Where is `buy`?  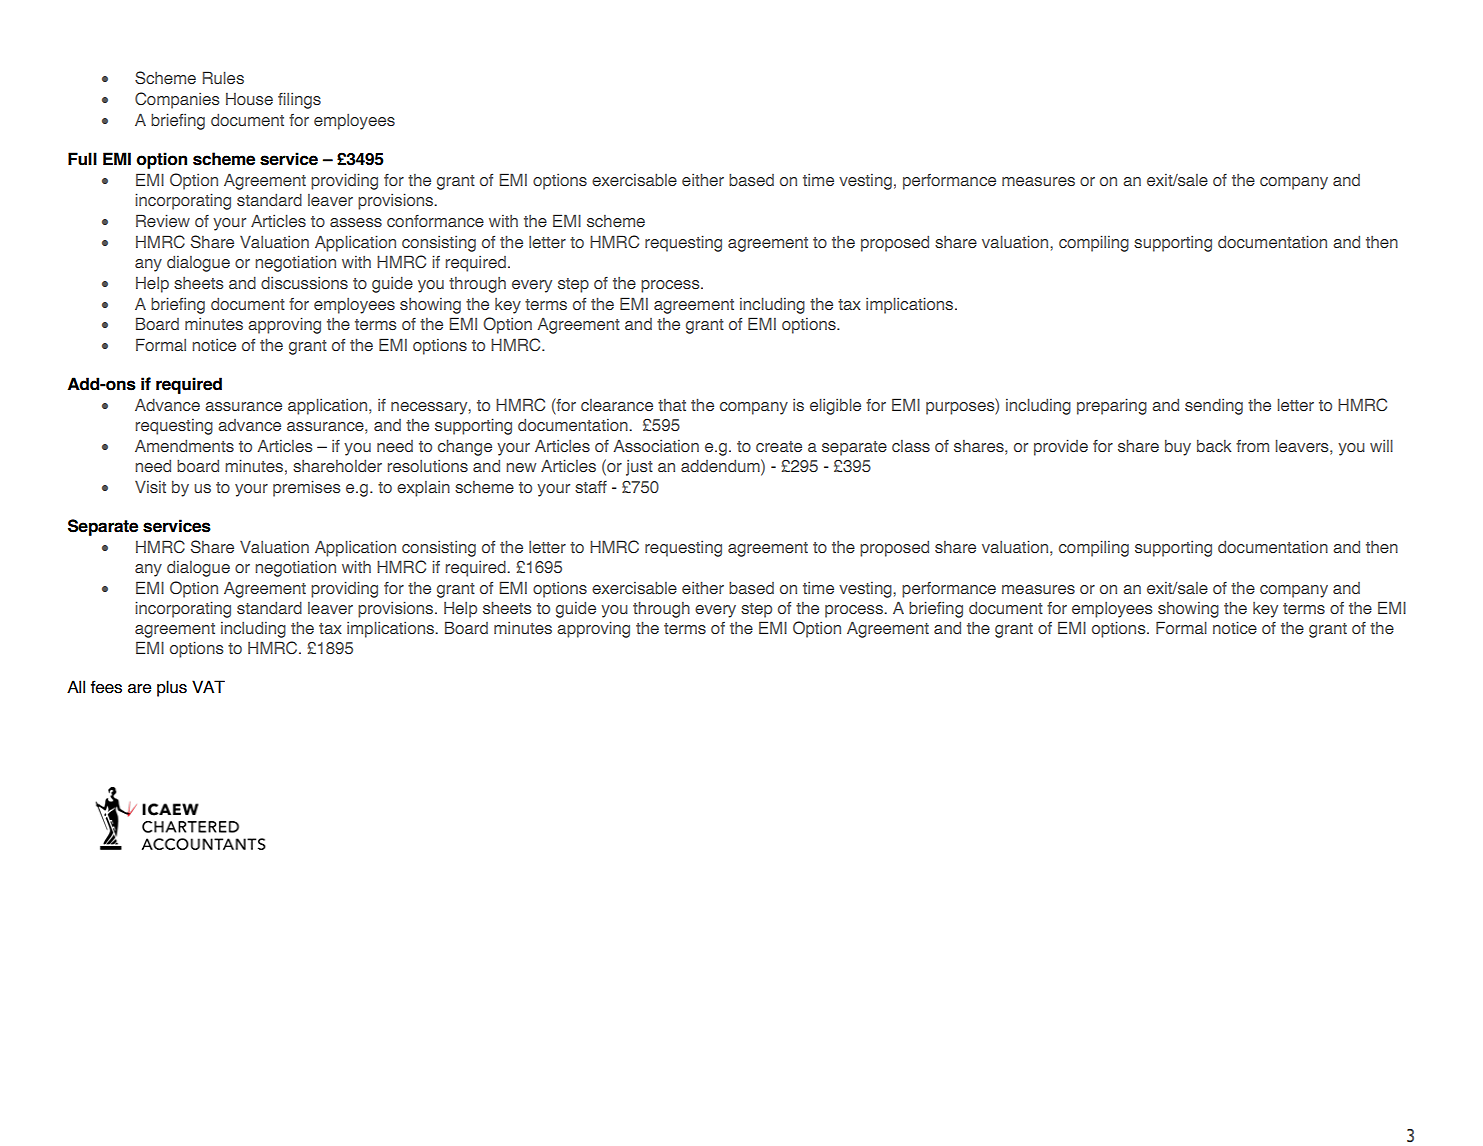 buy is located at coordinates (1178, 448).
